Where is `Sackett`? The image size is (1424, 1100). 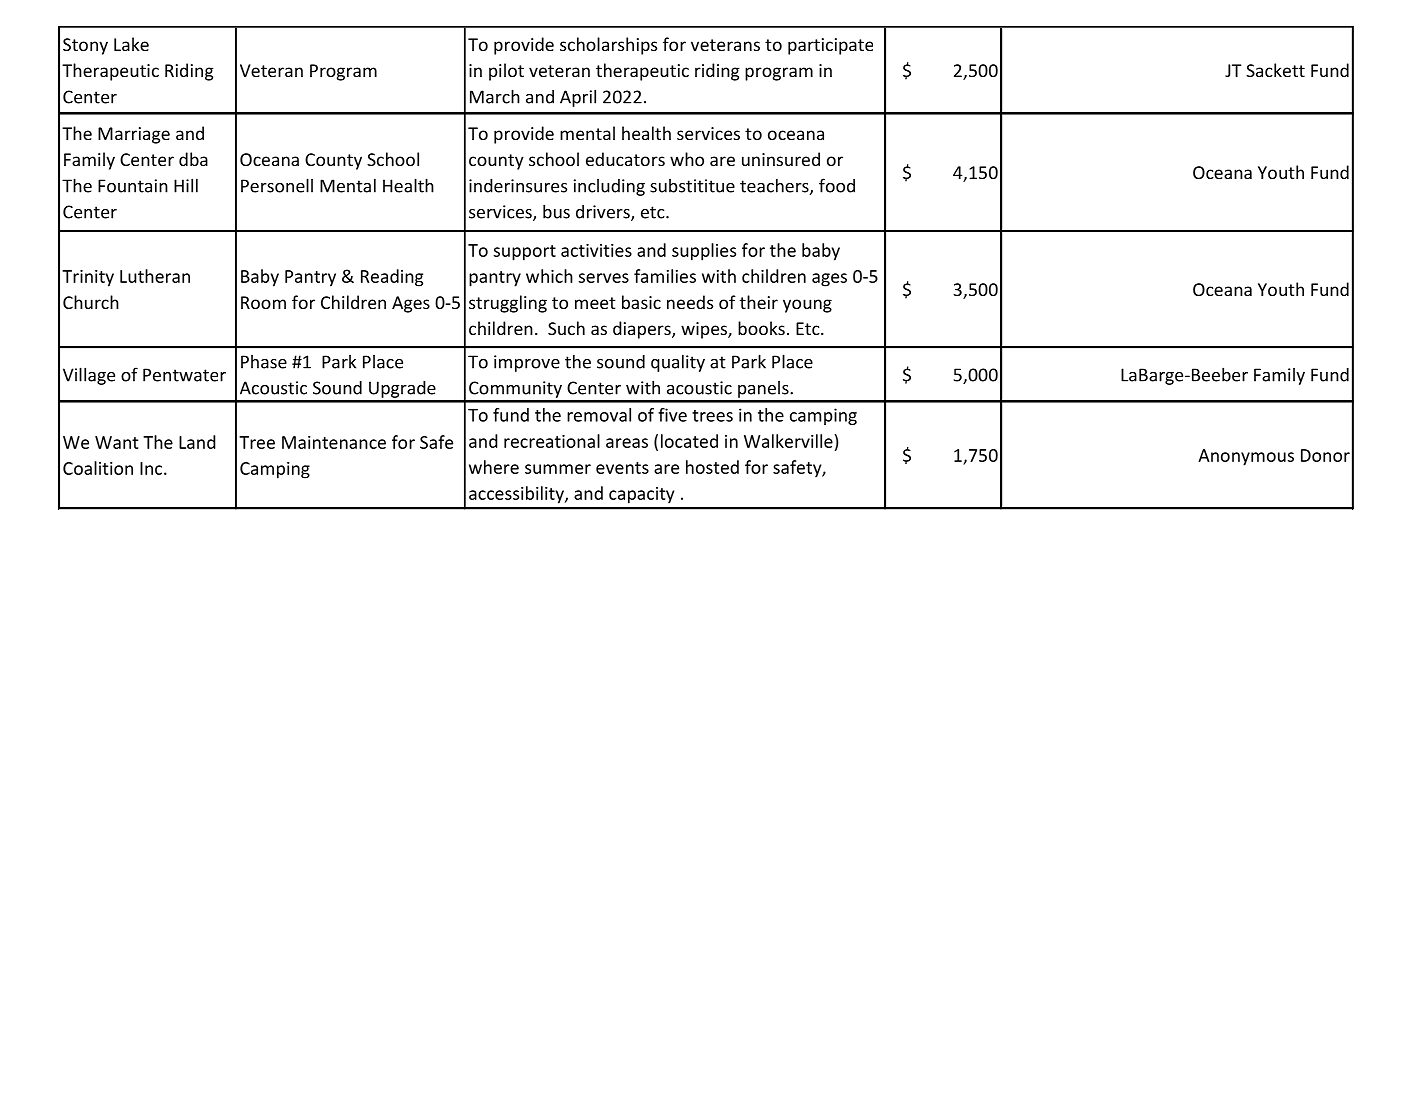 Sackett is located at coordinates (1275, 70).
